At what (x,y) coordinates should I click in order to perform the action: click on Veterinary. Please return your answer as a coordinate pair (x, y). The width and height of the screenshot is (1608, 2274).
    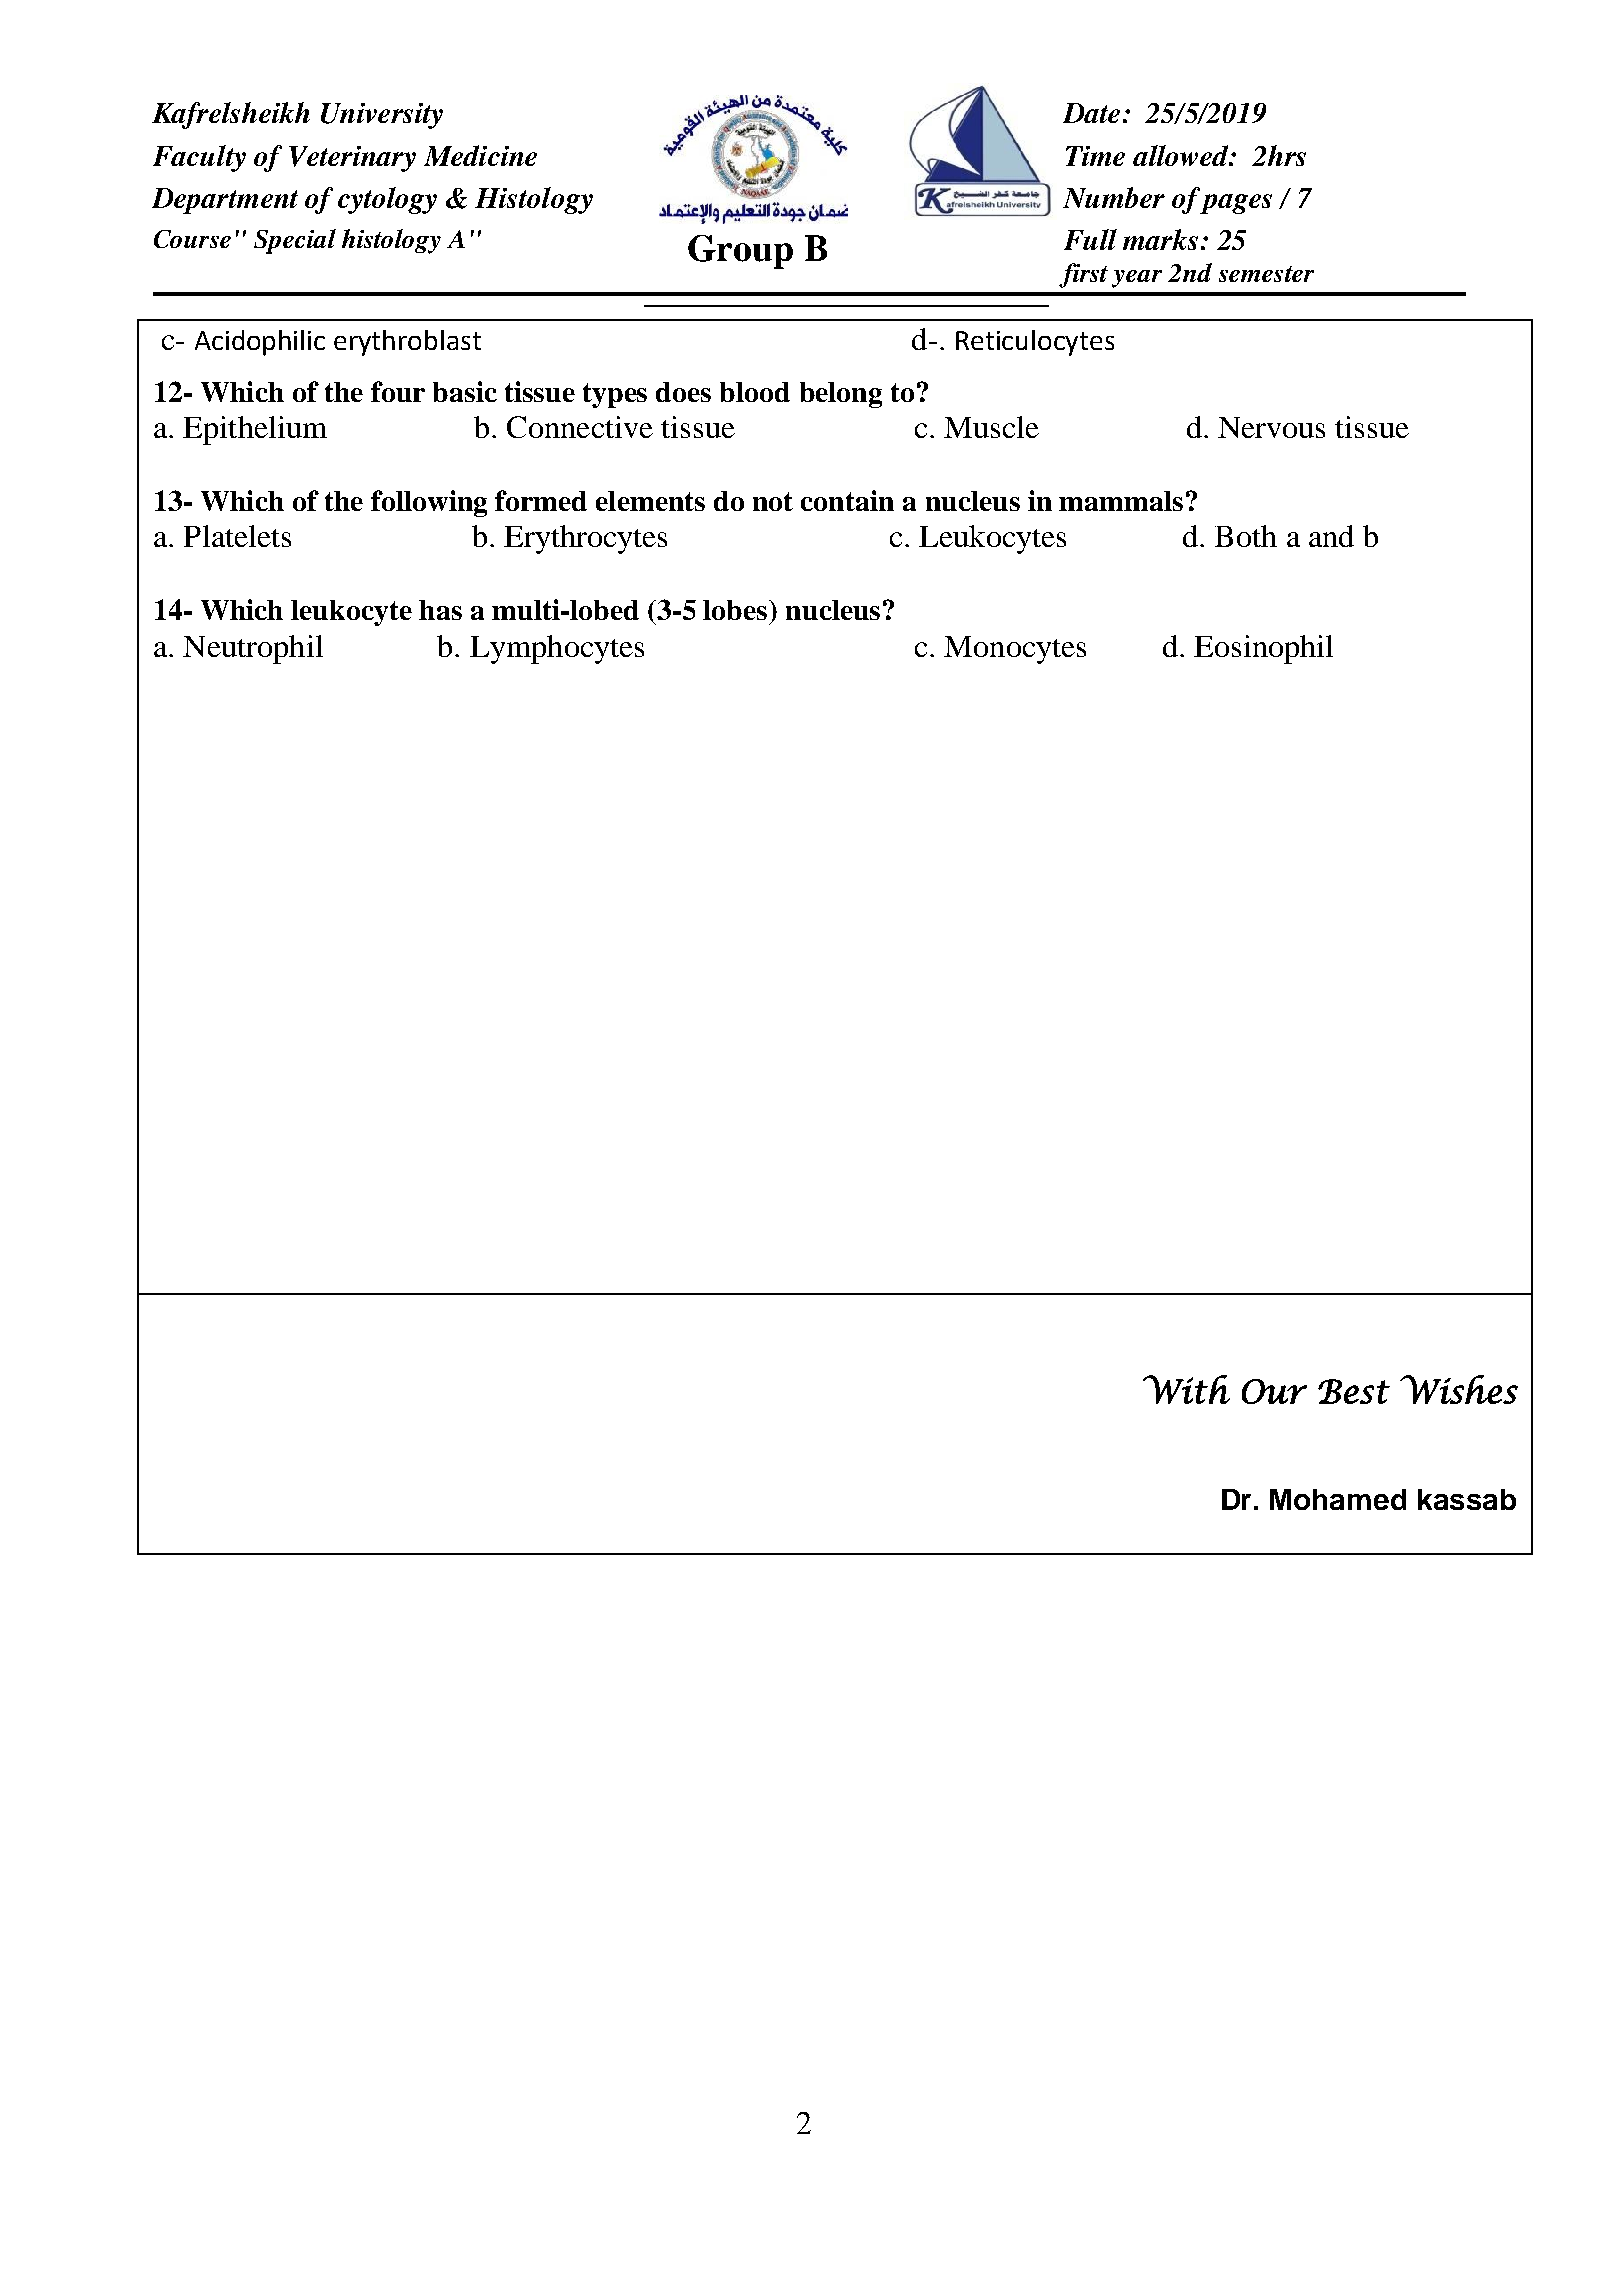
    Looking at the image, I should click on (352, 159).
